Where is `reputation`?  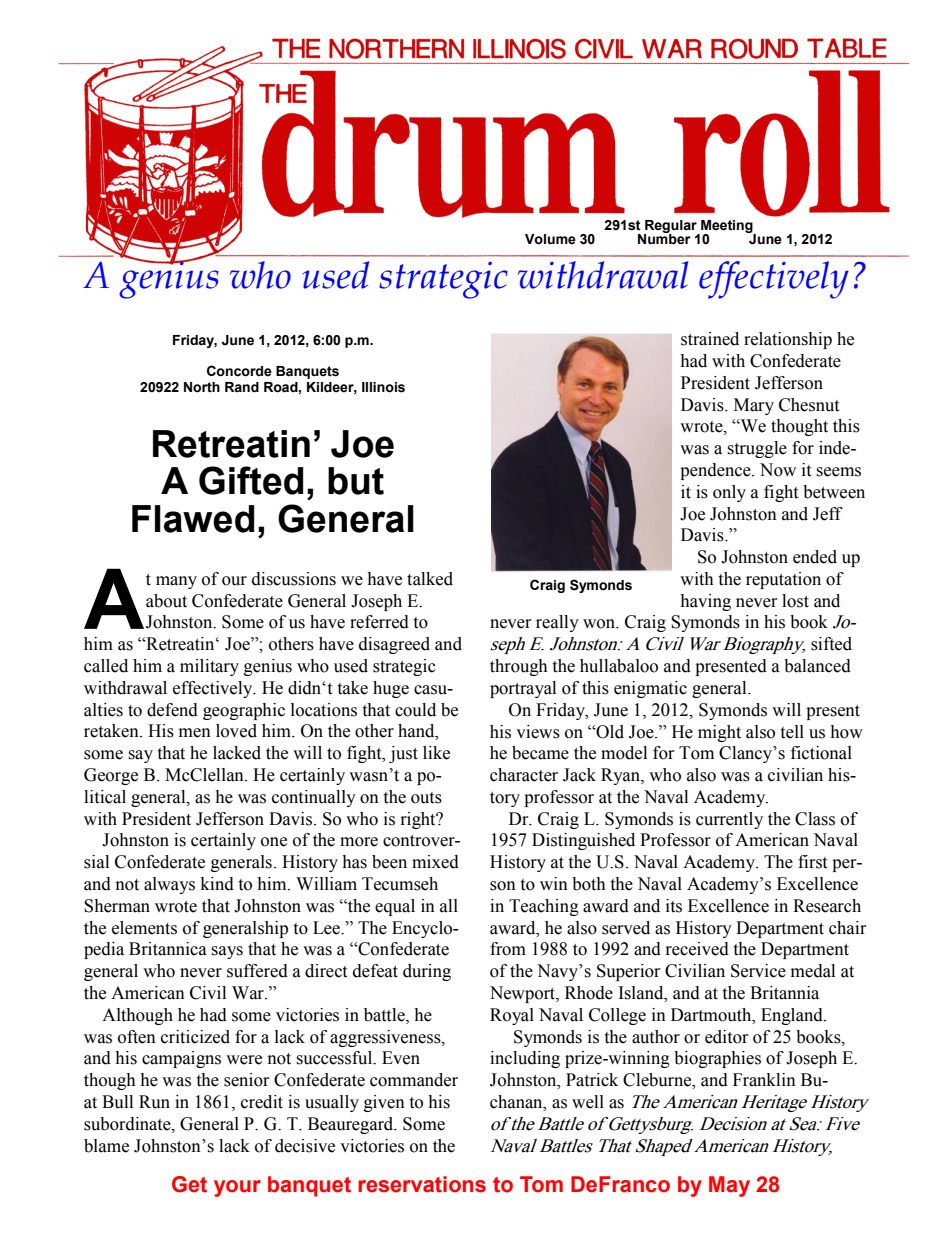 reputation is located at coordinates (783, 580).
